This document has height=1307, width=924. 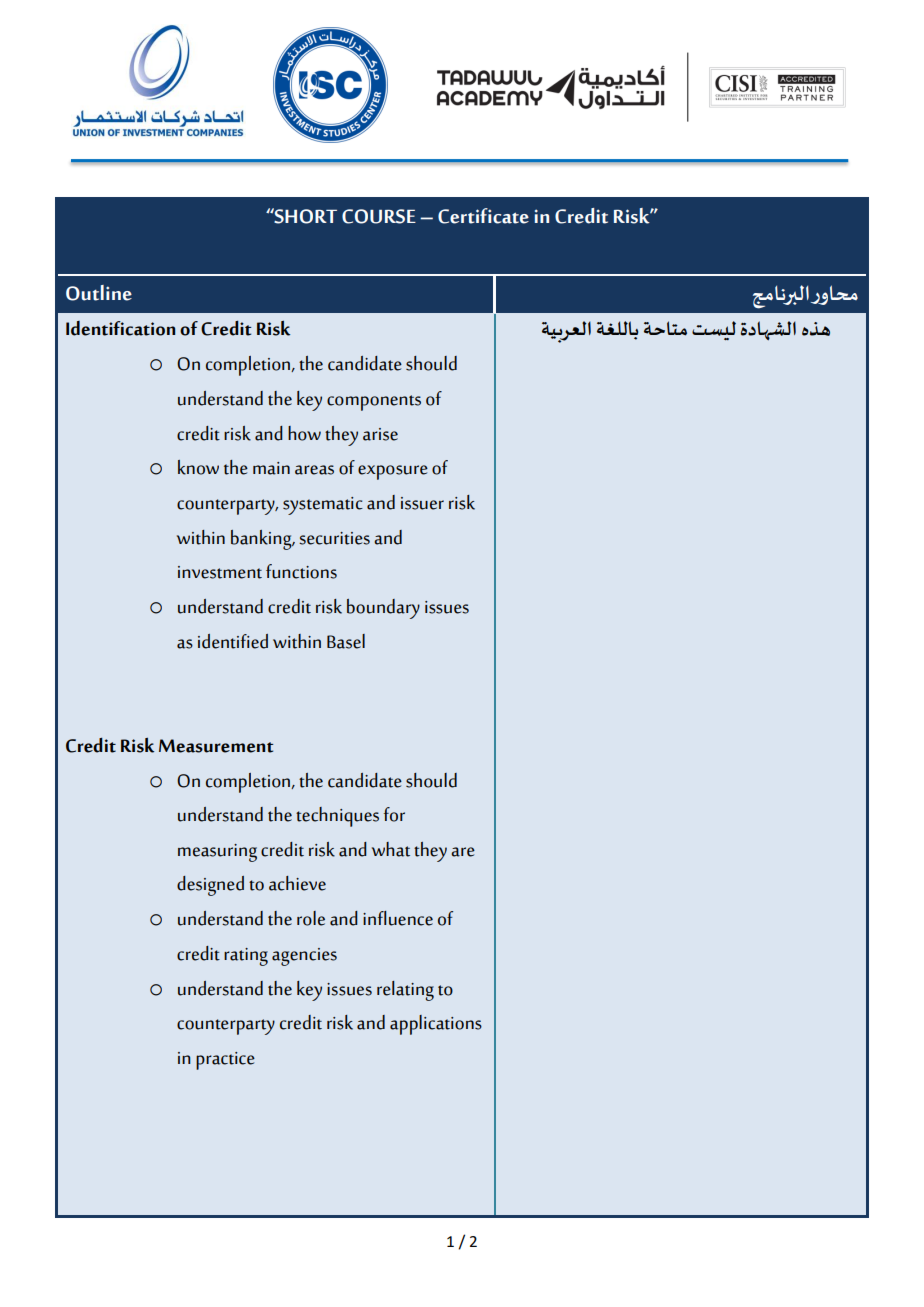 I want to click on practice, so click(x=225, y=1061).
